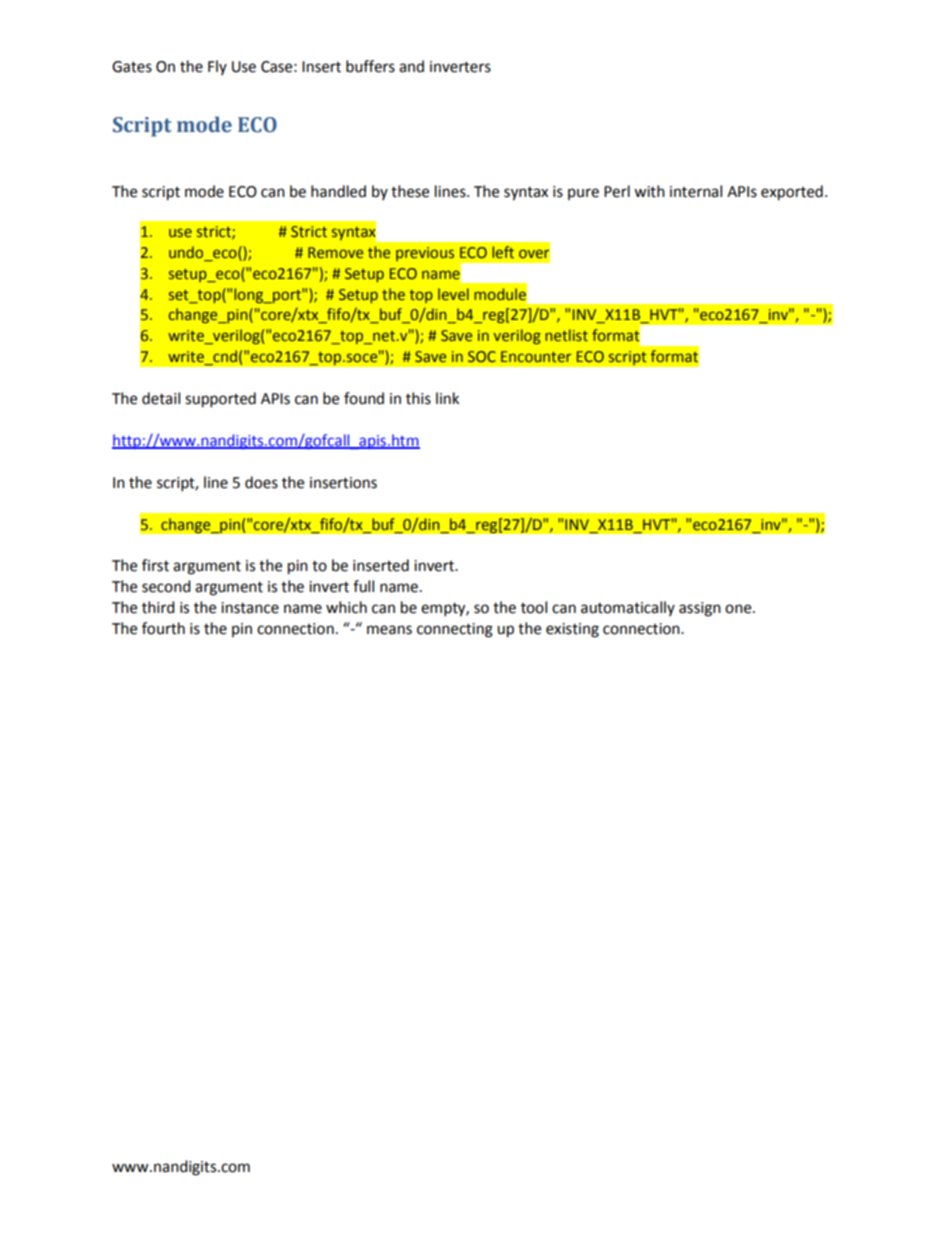 The width and height of the page is (952, 1233). Describe the element at coordinates (161, 398) in the page. I see `detail` at that location.
